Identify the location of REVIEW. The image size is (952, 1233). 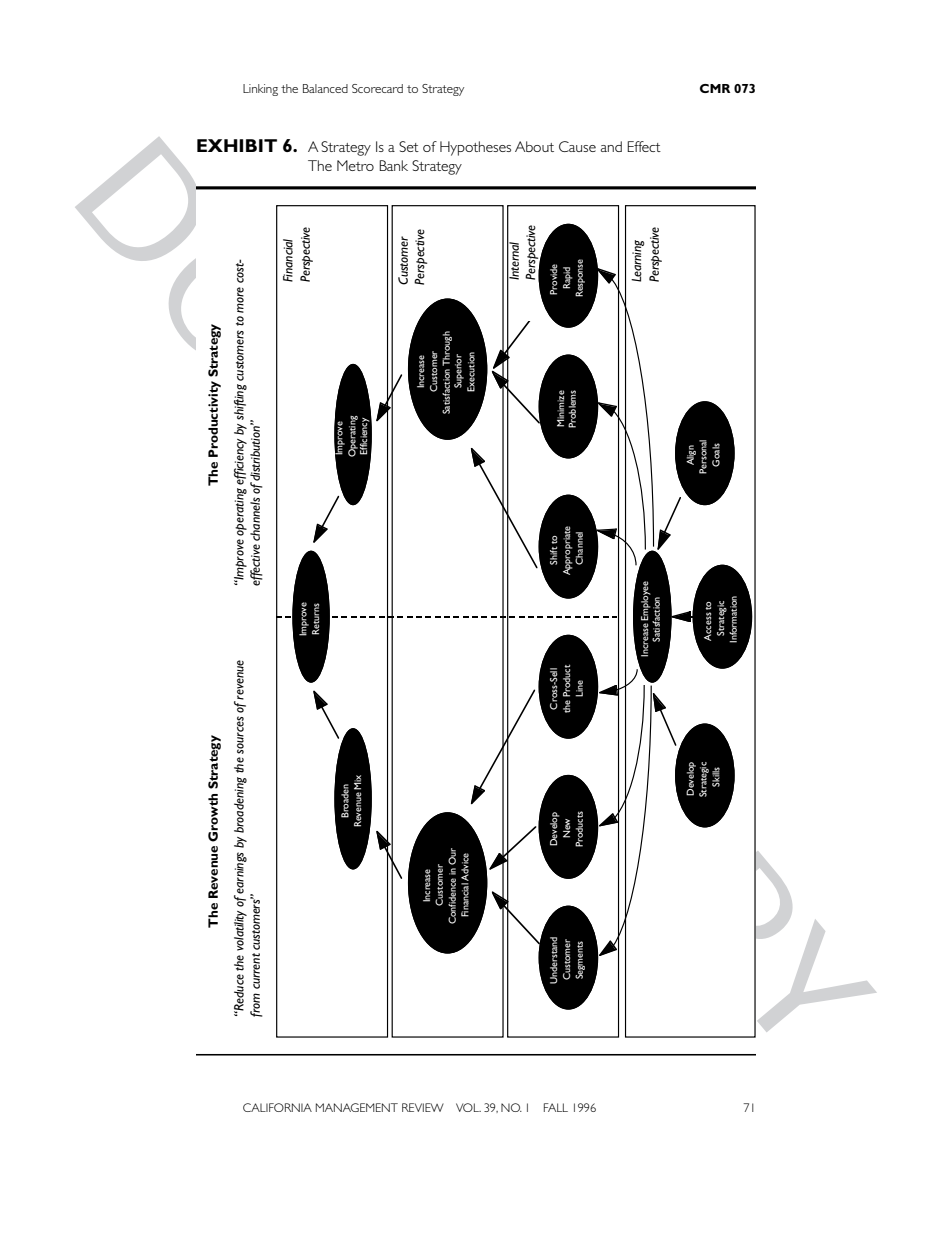
(423, 1107).
